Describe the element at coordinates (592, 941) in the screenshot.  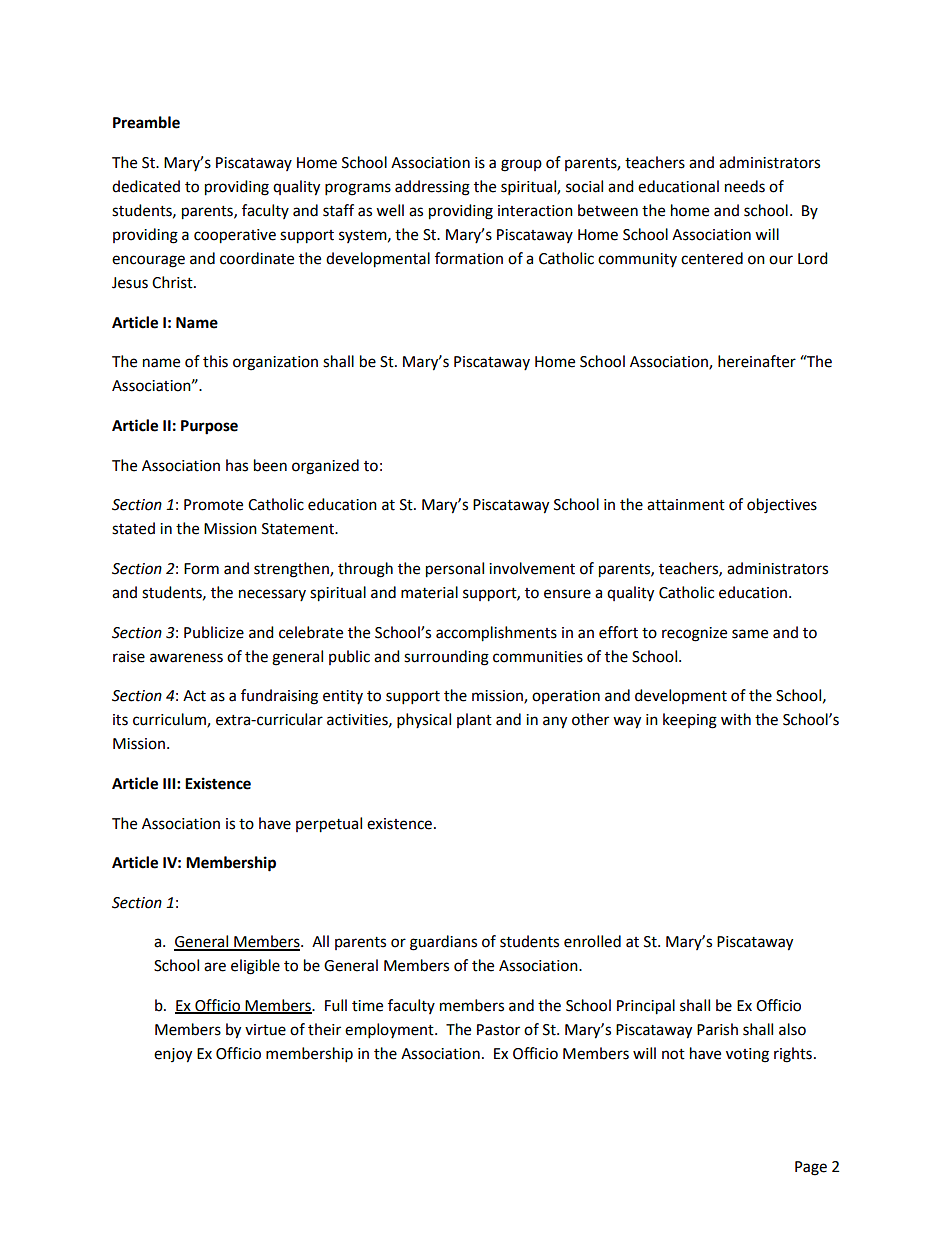
I see `enrolled` at that location.
